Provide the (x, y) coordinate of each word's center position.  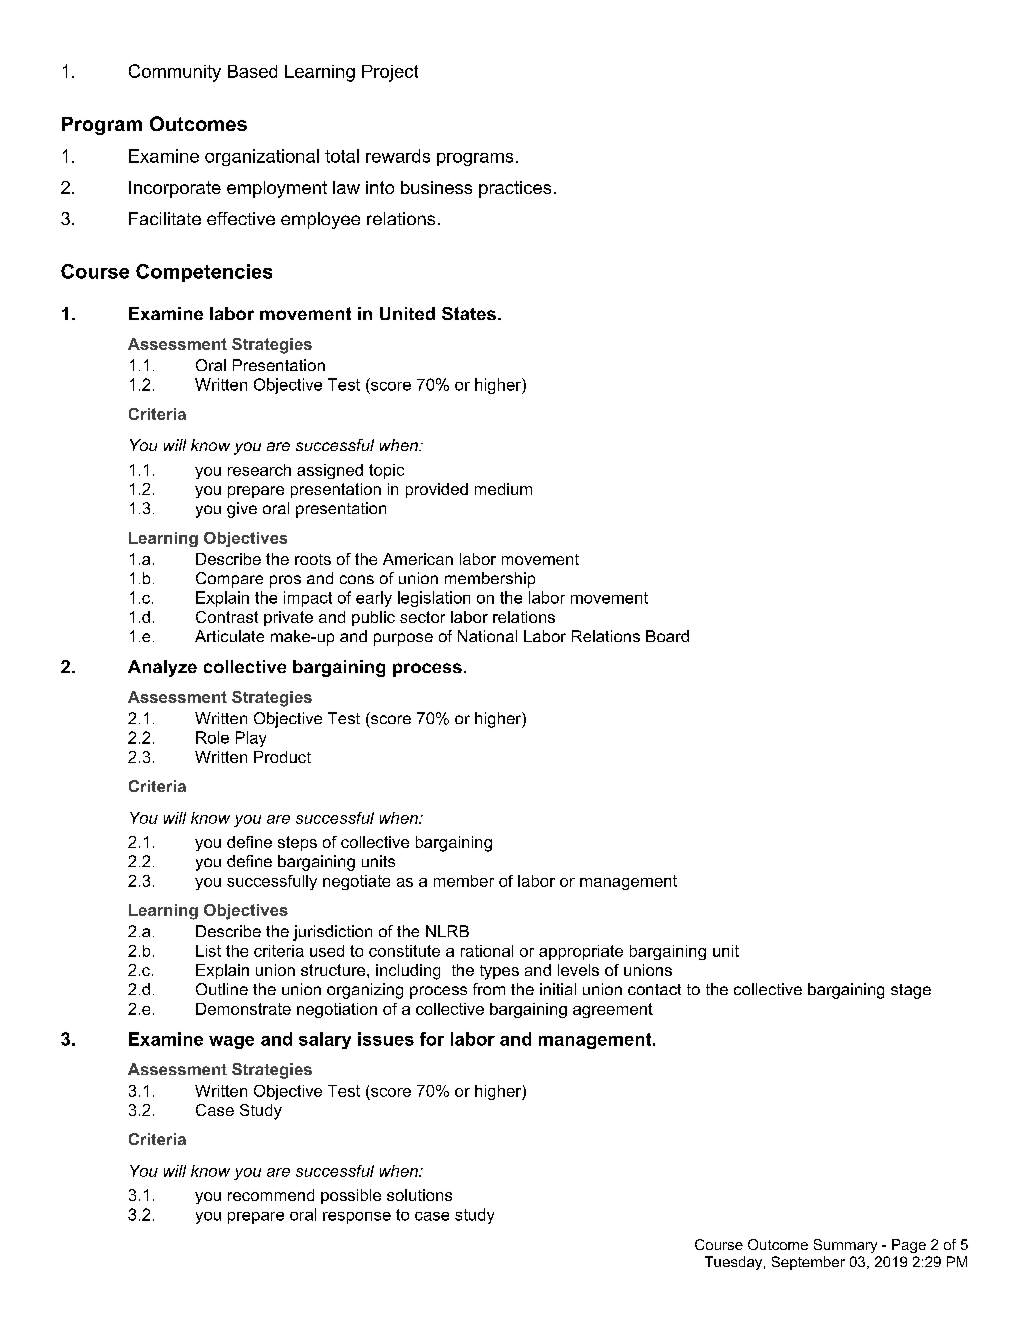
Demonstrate (243, 1009)
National (487, 636)
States (469, 313)
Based (252, 71)
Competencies (204, 273)
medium (503, 489)
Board (667, 636)
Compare (229, 580)
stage (911, 991)
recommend (271, 1195)
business (436, 187)
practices (515, 189)
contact (654, 989)
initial (558, 989)
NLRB (447, 931)
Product (282, 757)
